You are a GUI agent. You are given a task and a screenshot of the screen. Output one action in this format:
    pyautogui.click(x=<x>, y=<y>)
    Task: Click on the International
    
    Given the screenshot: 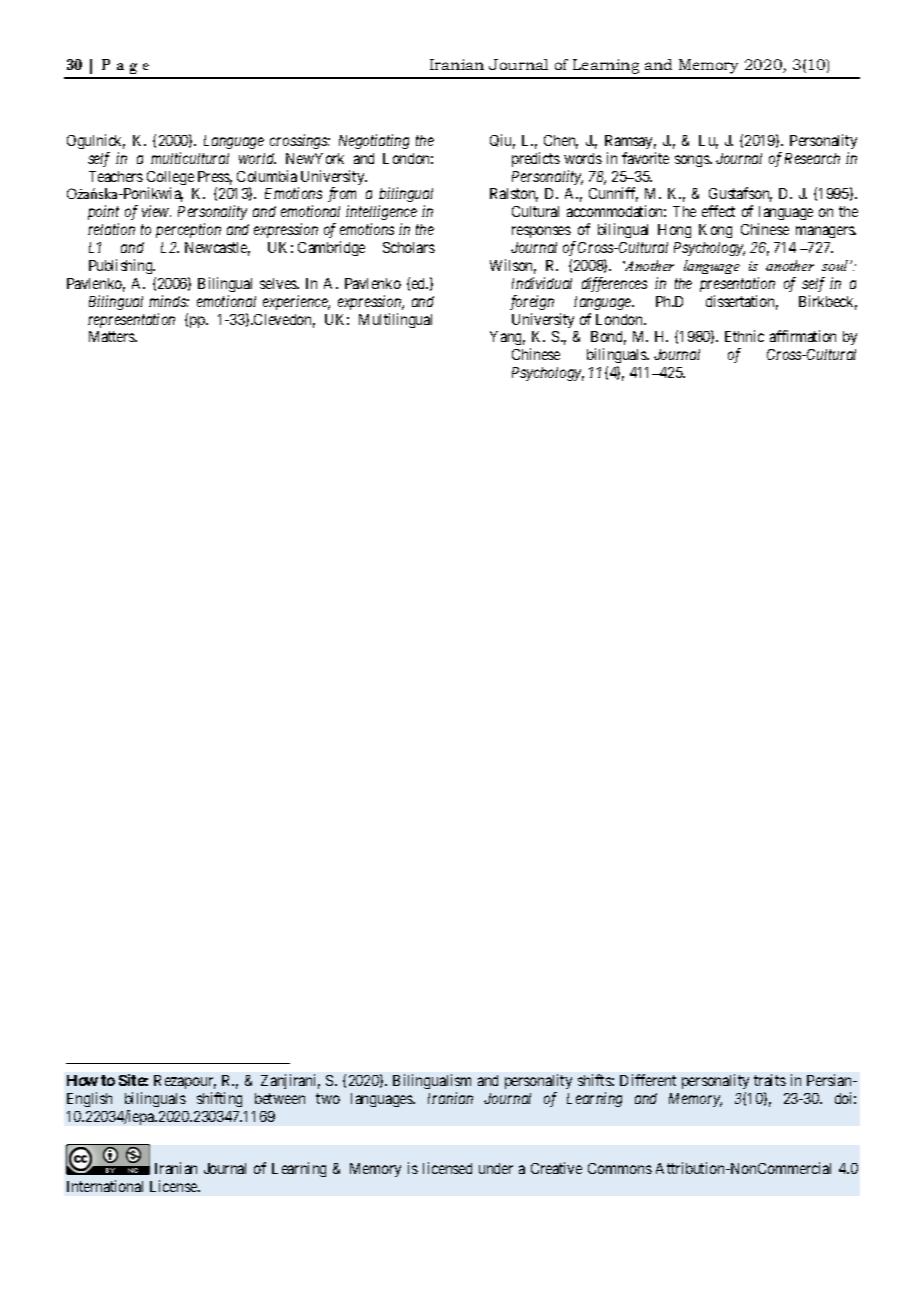 What is the action you would take?
    pyautogui.click(x=105, y=1186)
